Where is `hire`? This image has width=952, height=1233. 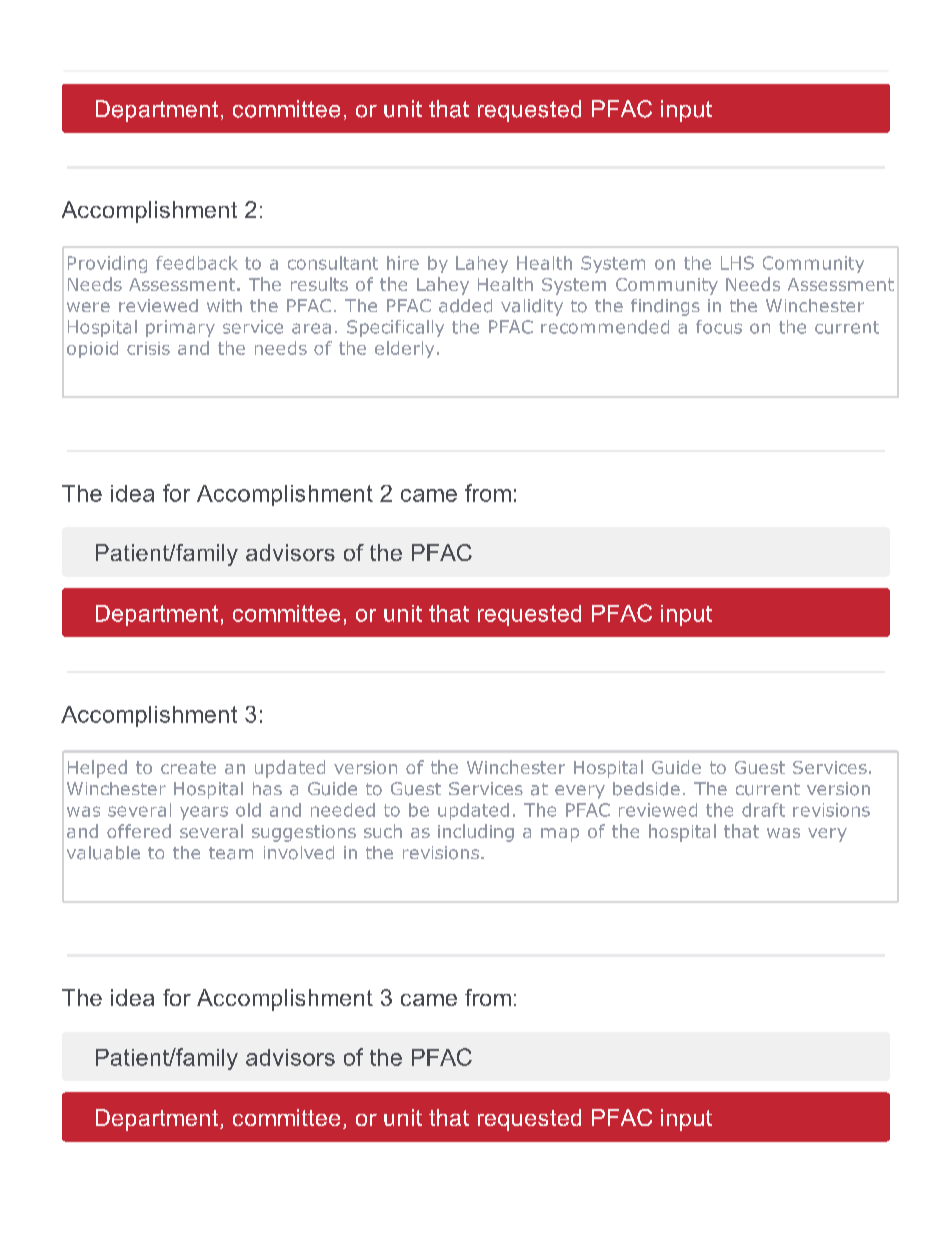
hire is located at coordinates (403, 263).
